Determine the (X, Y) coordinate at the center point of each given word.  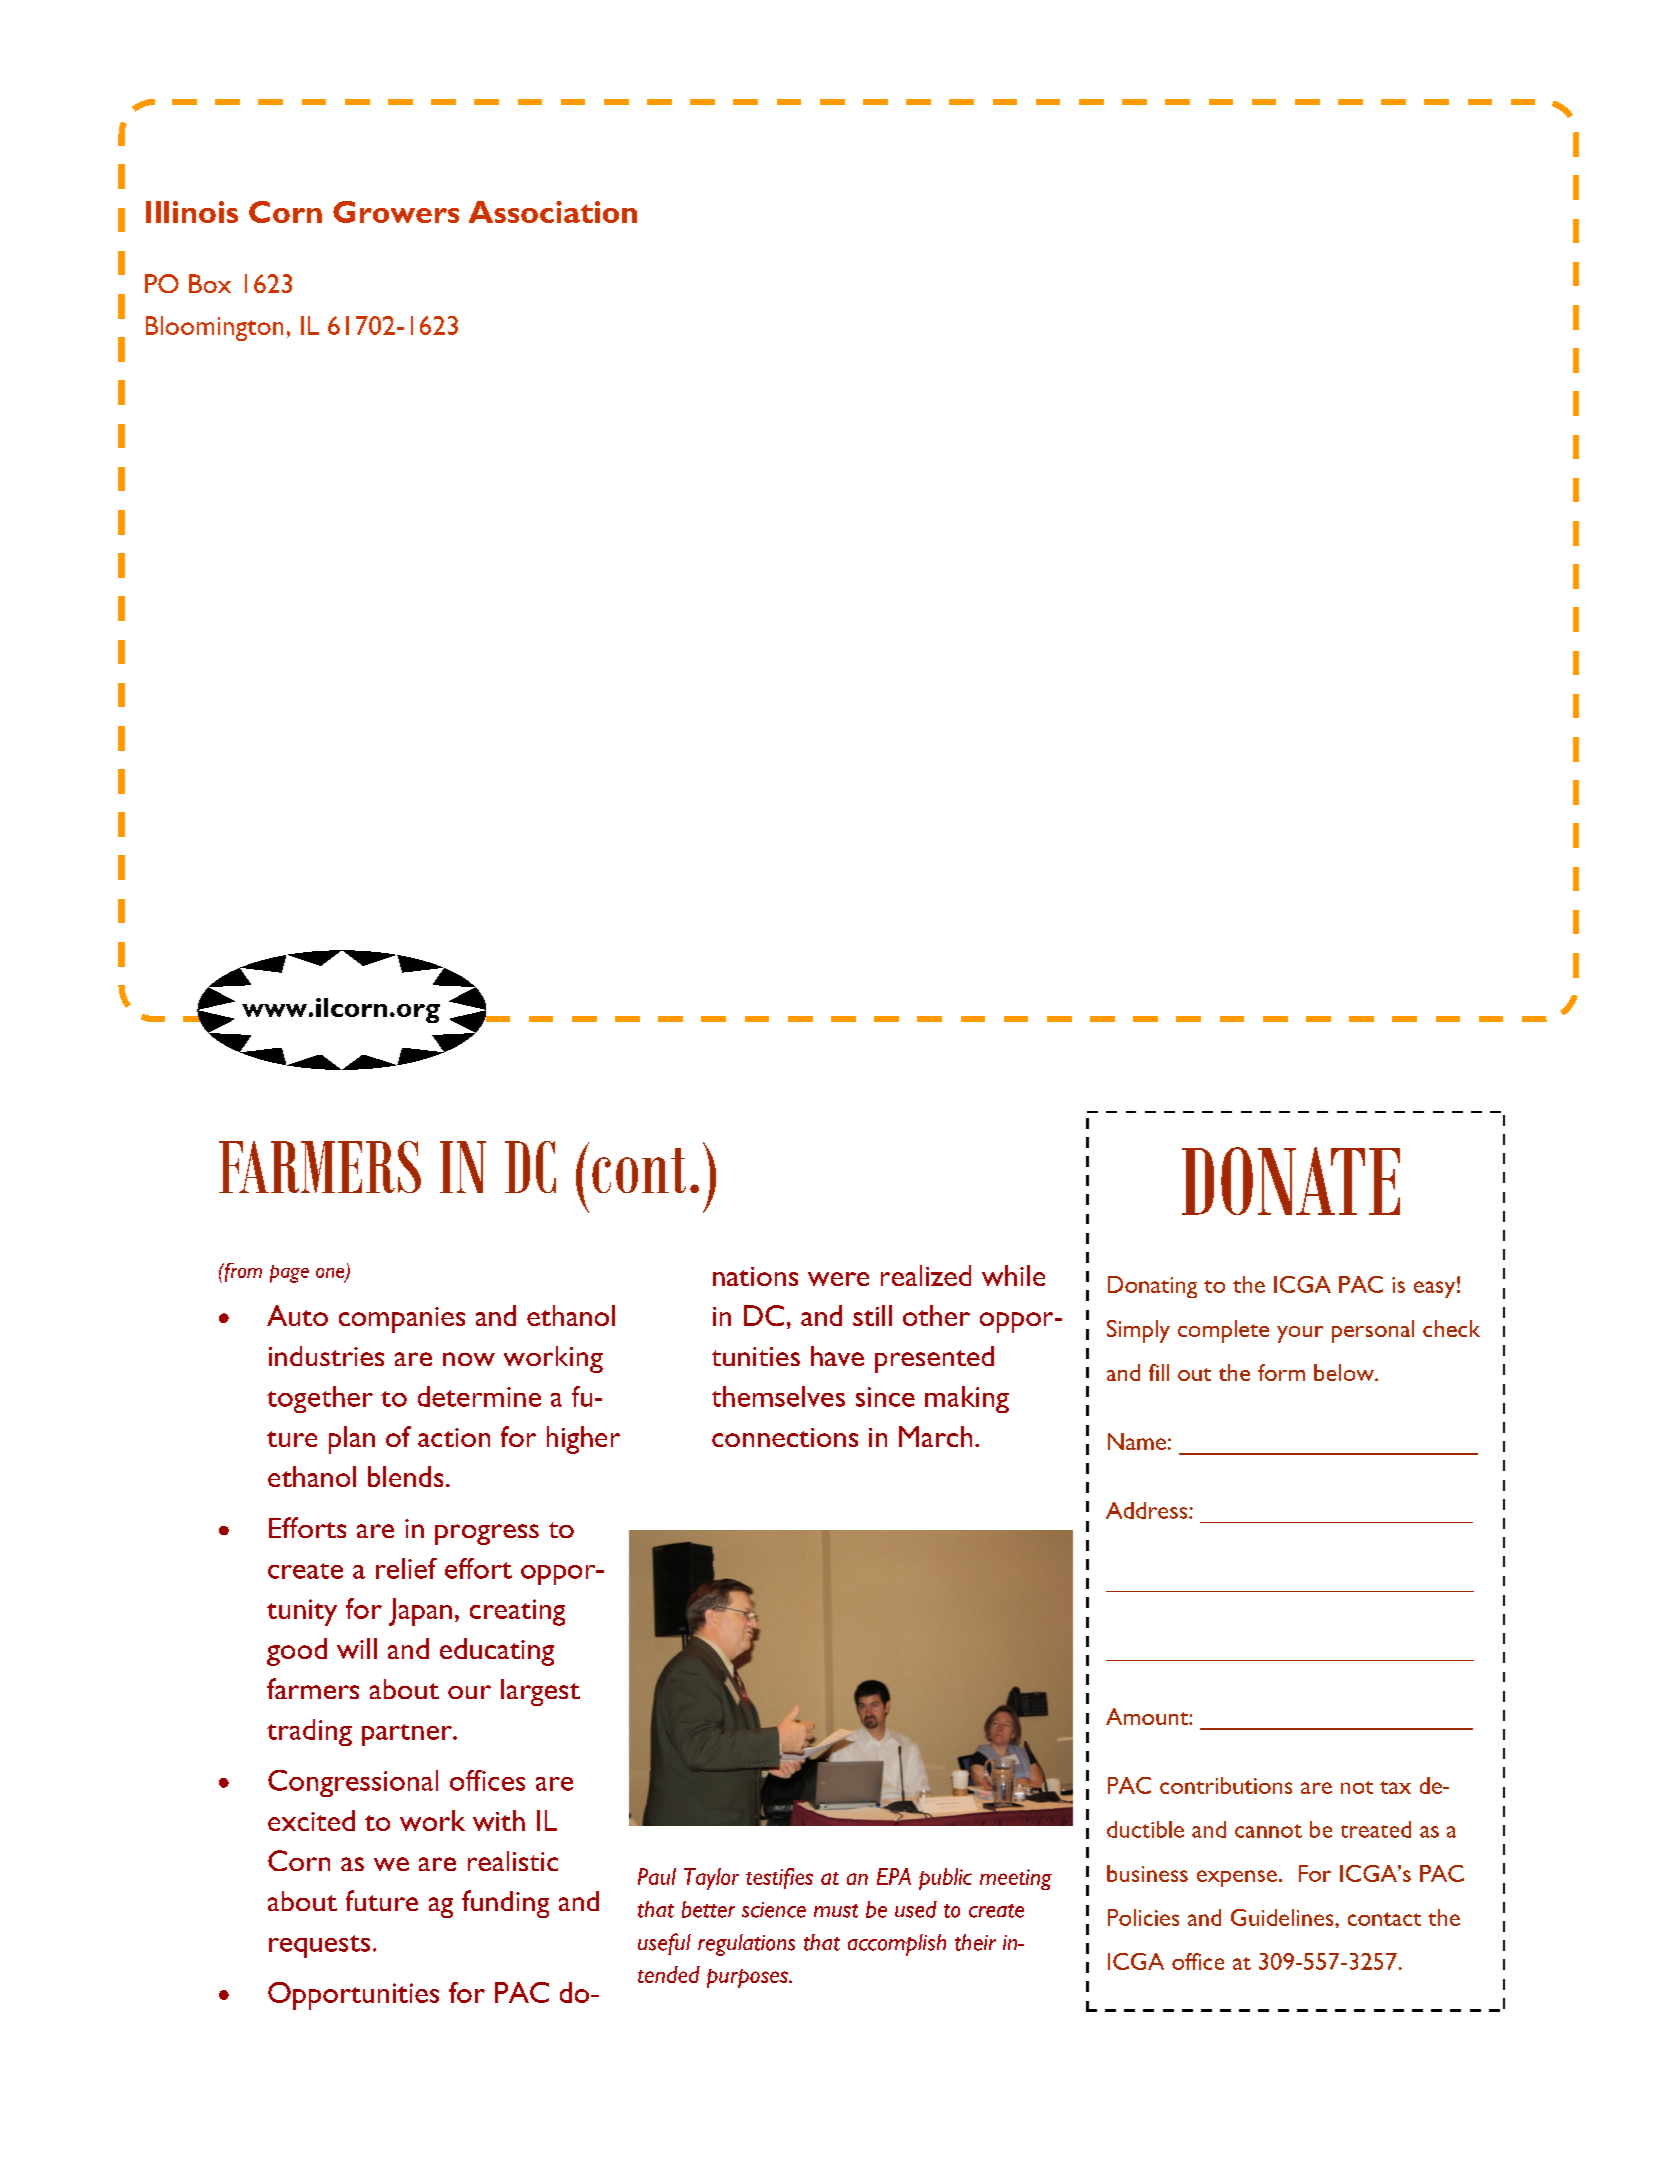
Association (553, 212)
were (838, 1279)
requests (319, 1946)
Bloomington (214, 328)
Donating (1152, 1287)
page (289, 1274)
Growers (396, 212)
